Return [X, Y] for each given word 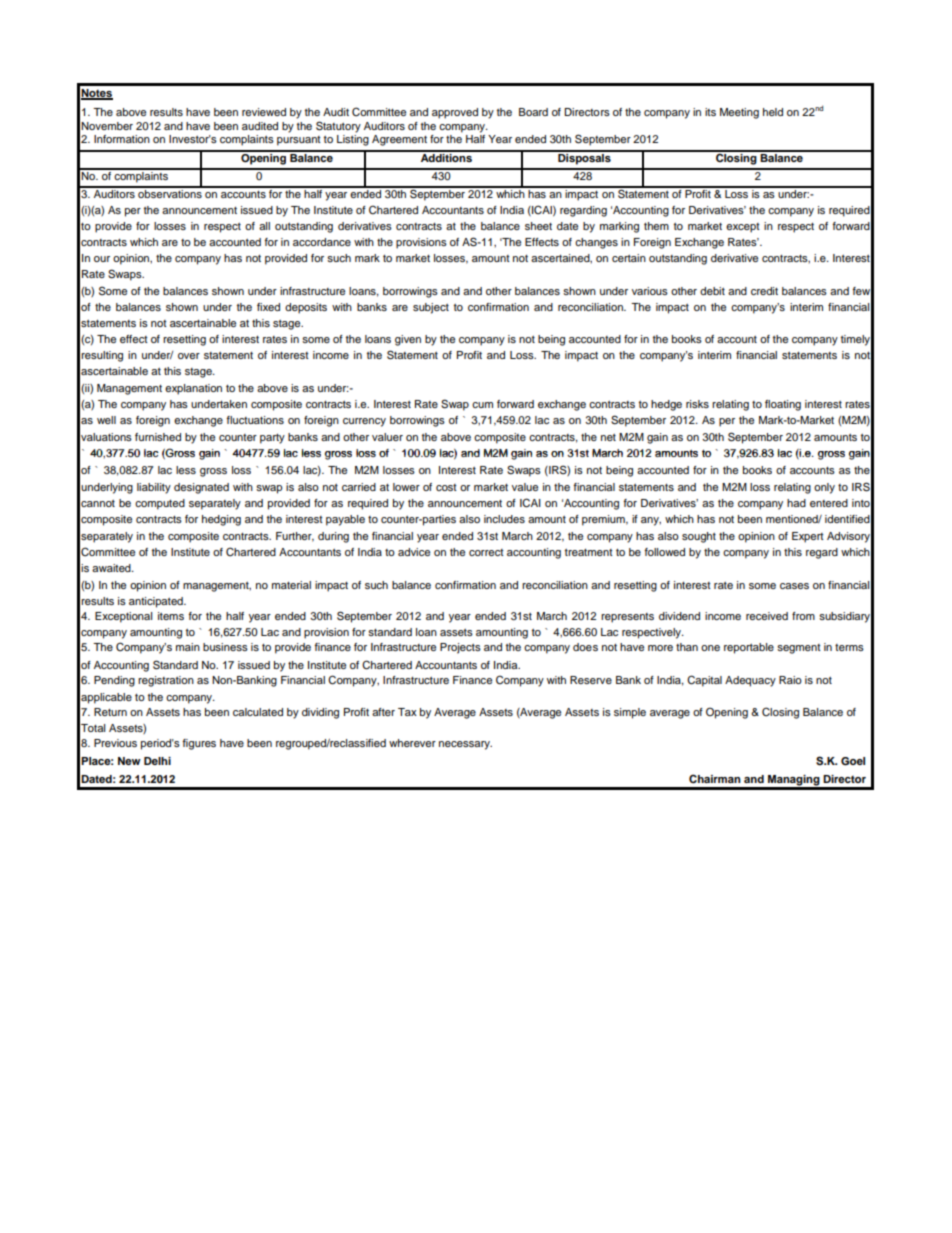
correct [486, 552]
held [773, 112]
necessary [465, 745]
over [189, 356]
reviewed [264, 112]
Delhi [157, 761]
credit [764, 291]
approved [455, 113]
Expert [808, 537]
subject [431, 308]
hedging [221, 520]
